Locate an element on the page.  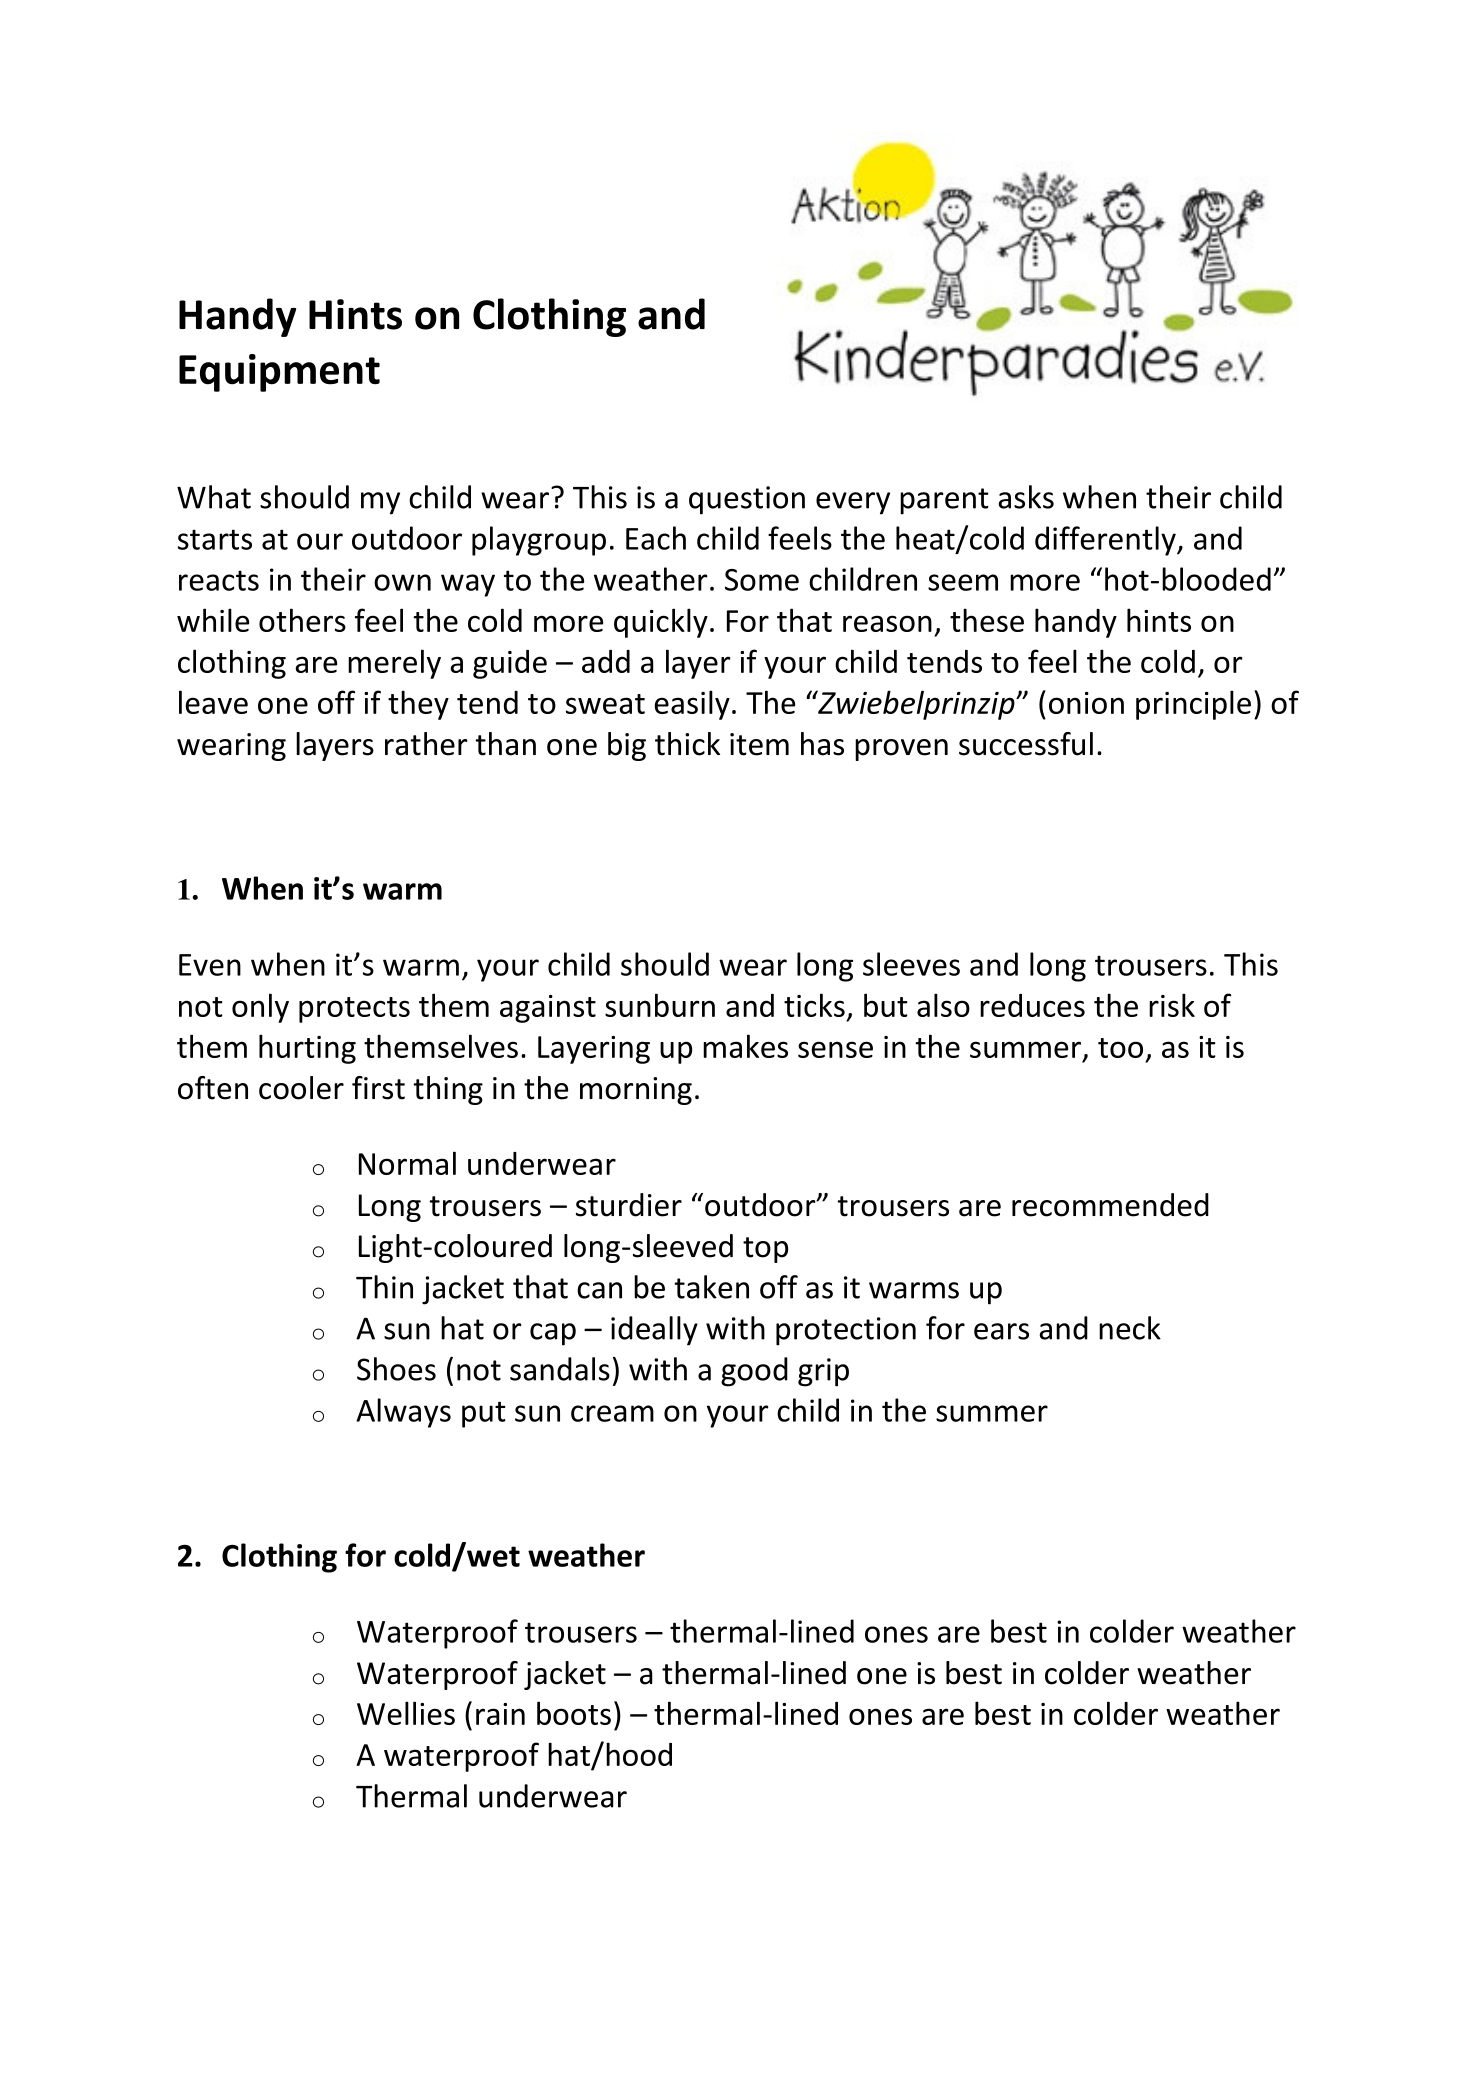
Wellies is located at coordinates (406, 1713).
